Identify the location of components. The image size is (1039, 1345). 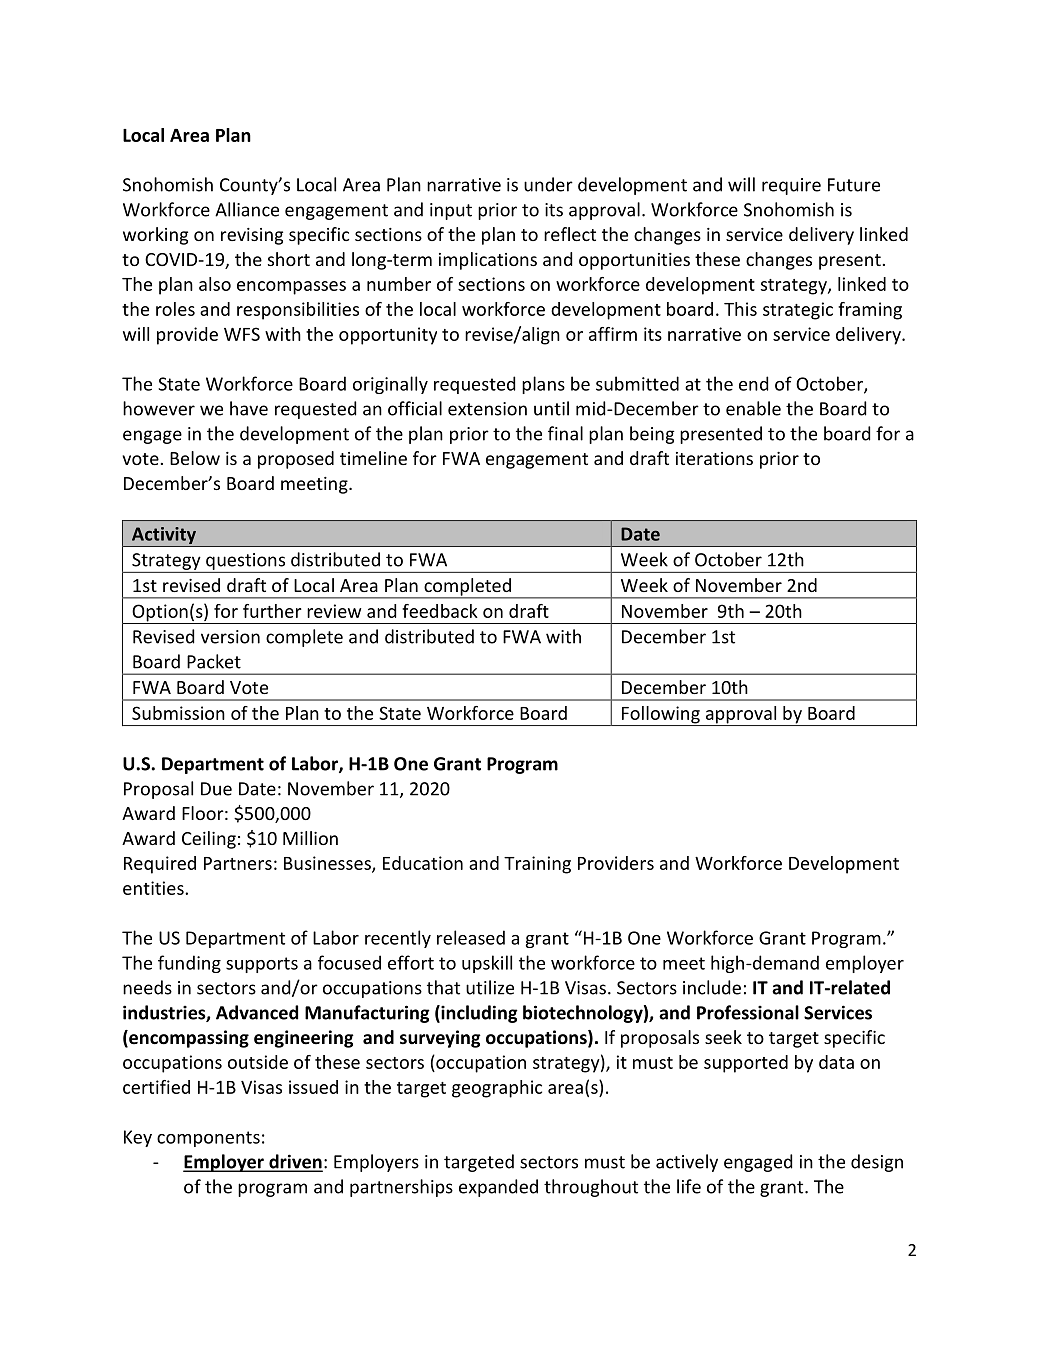
(208, 1139).
